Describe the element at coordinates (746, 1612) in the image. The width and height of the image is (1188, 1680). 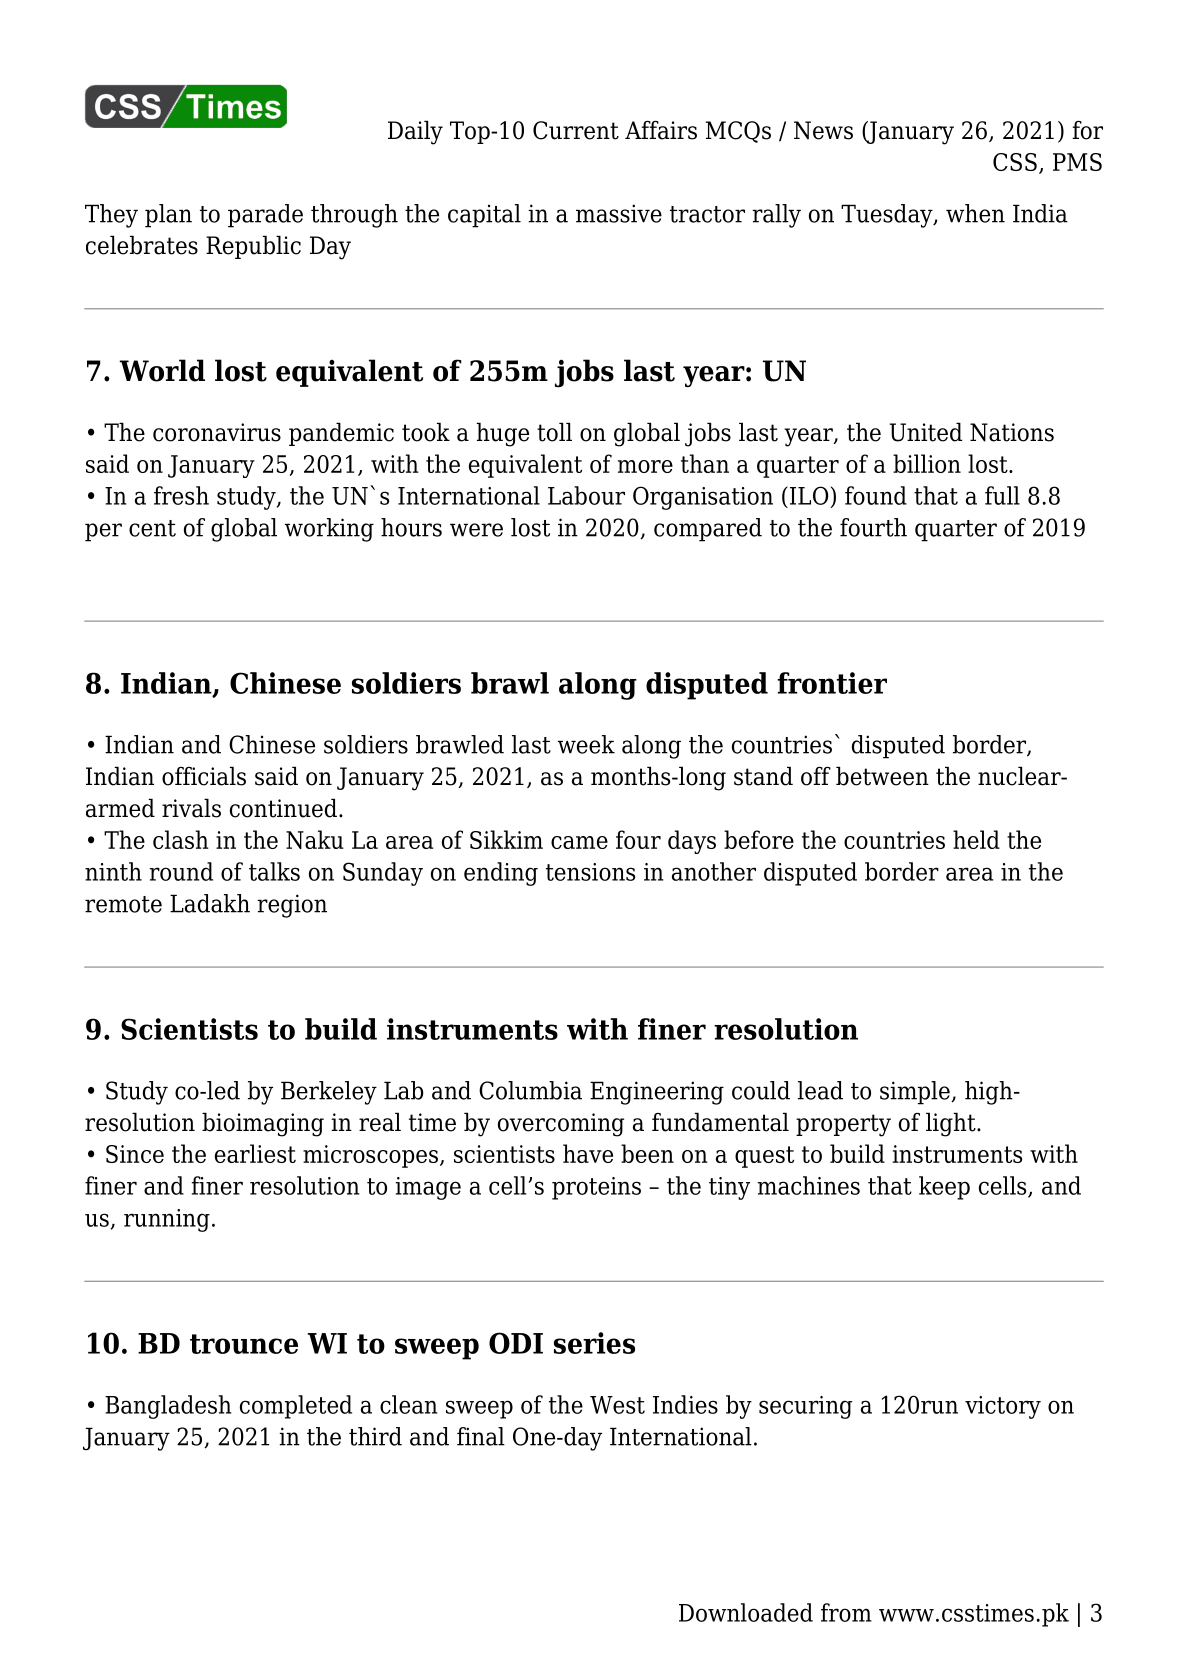
I see `Downloaded` at that location.
